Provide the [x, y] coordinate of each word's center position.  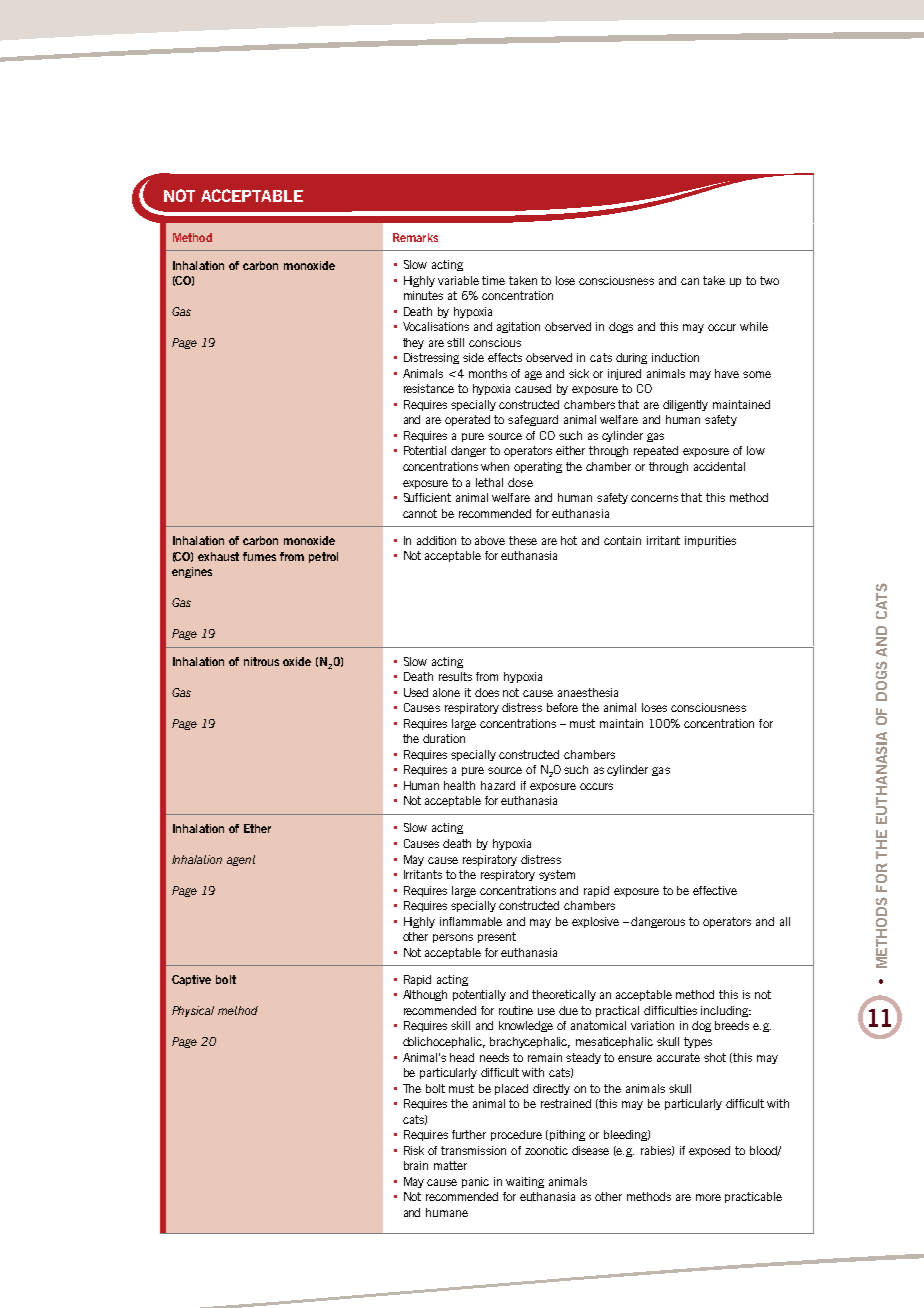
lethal [489, 482]
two [769, 280]
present [497, 937]
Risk [414, 1150]
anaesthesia [588, 692]
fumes [259, 556]
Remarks [415, 237]
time [493, 280]
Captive [191, 980]
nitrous [261, 661]
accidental [719, 466]
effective [715, 890]
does [487, 692]
